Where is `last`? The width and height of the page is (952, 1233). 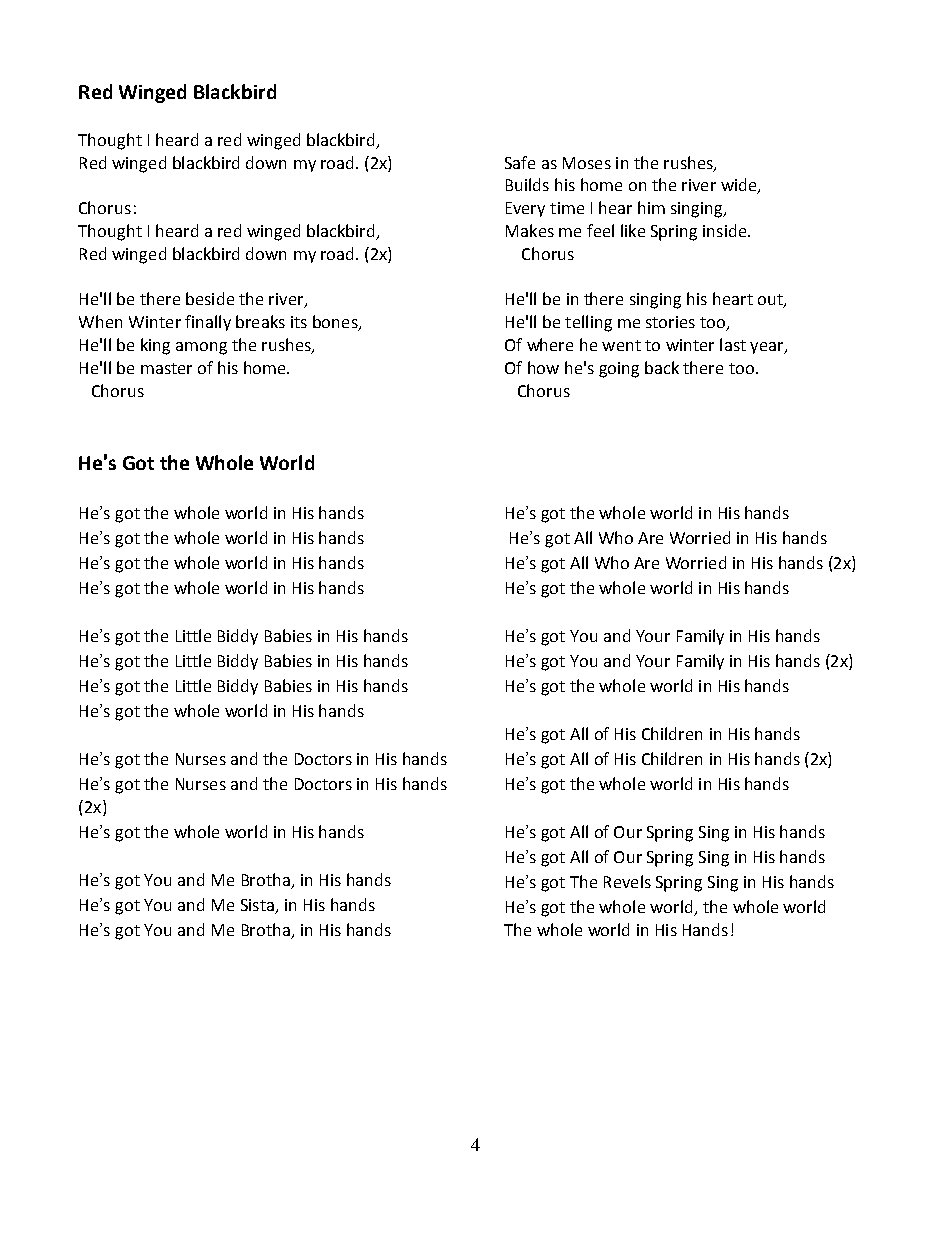
last is located at coordinates (733, 344).
